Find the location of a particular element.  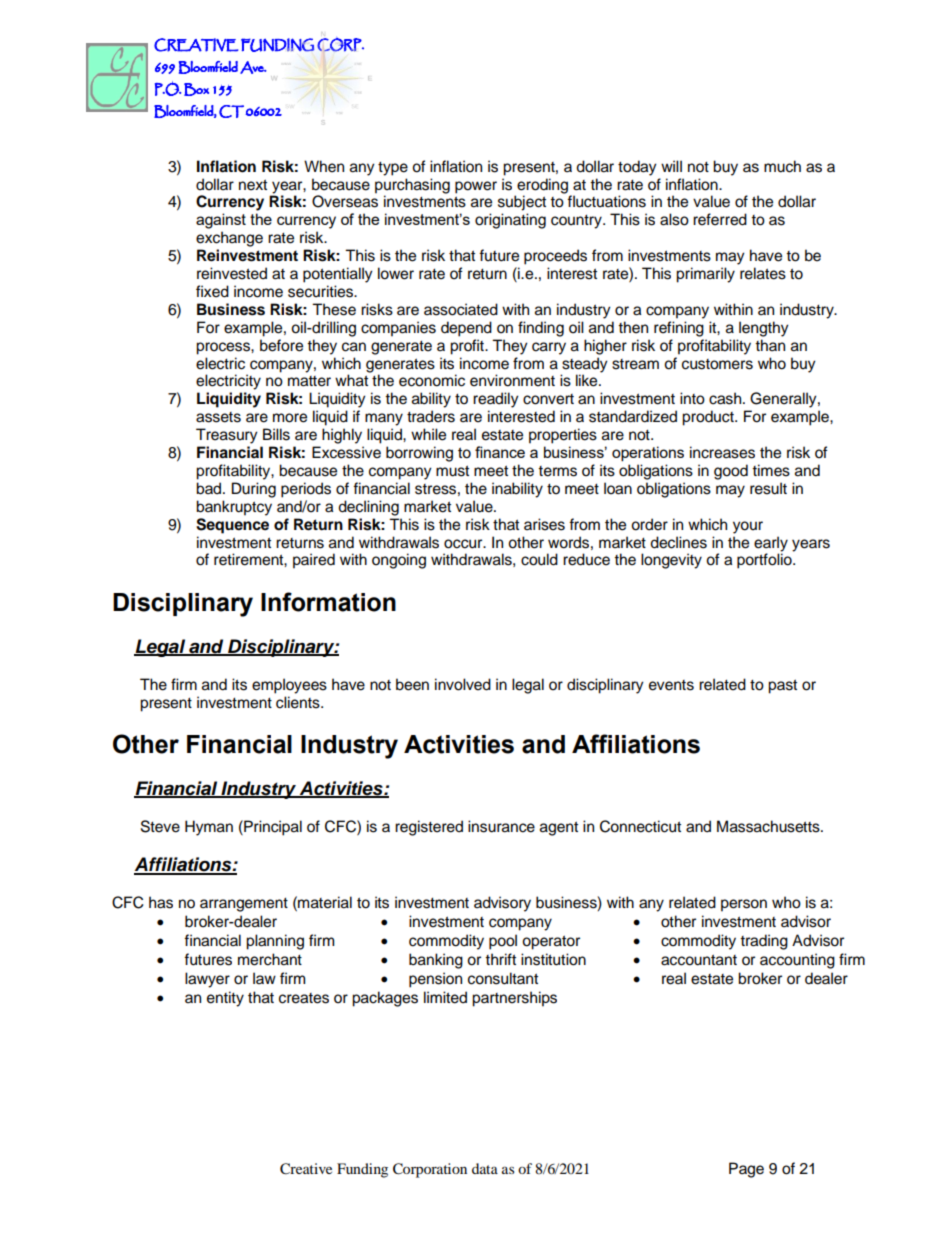

entity is located at coordinates (225, 999).
